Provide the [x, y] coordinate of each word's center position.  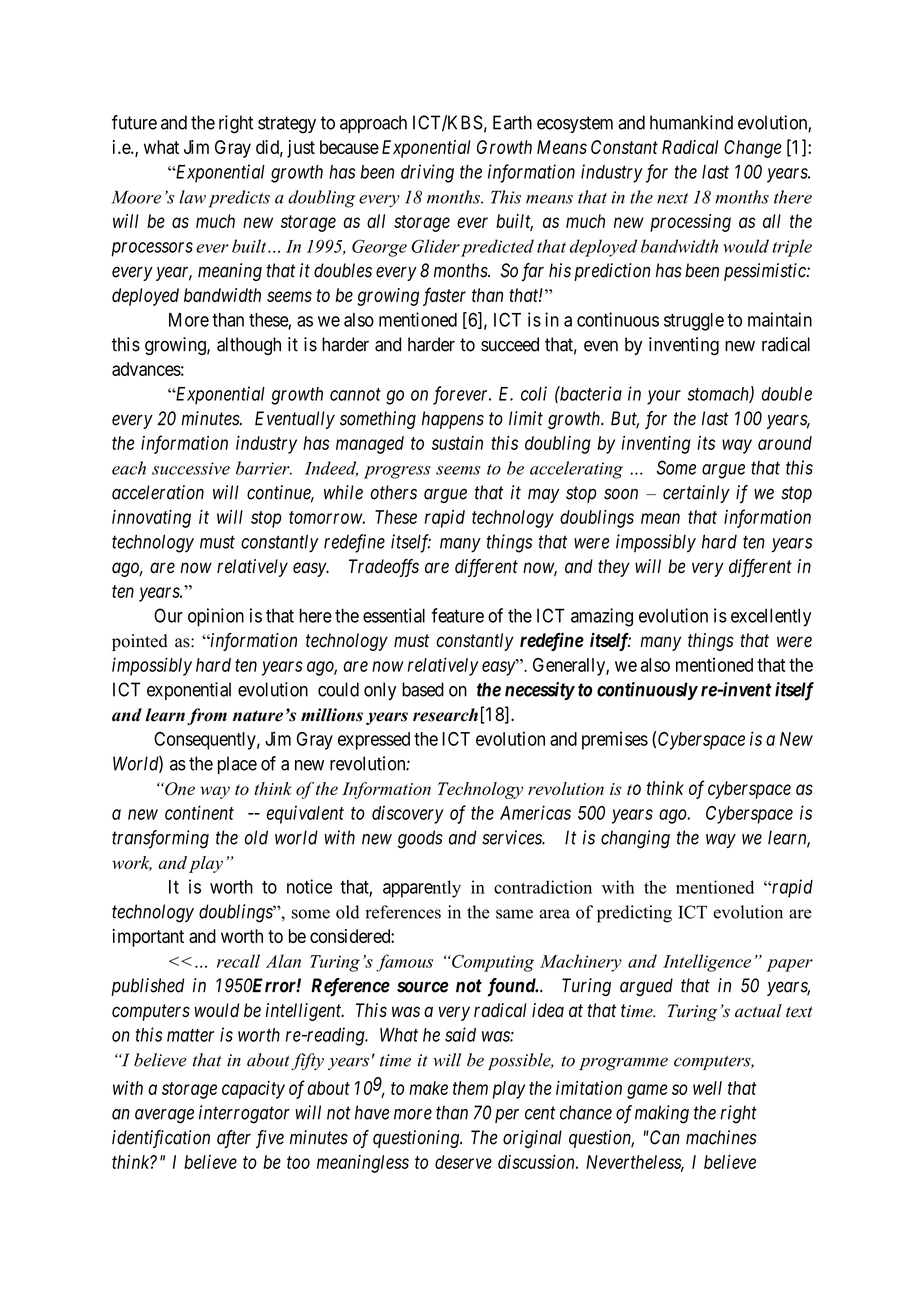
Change [753, 149]
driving [427, 173]
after [234, 1139]
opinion [216, 617]
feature [457, 615]
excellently [771, 617]
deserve [463, 1162]
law [192, 197]
